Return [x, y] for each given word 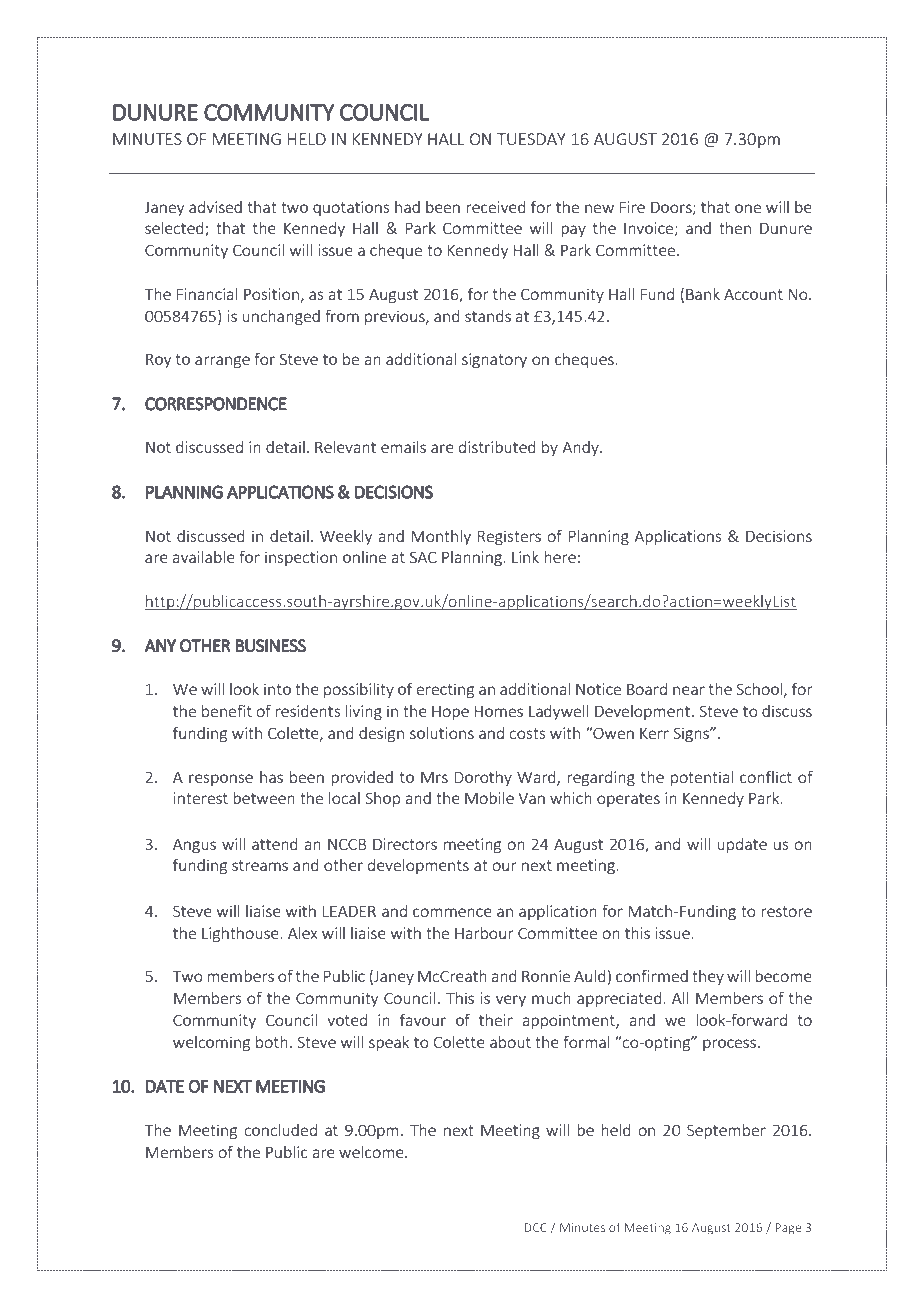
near [689, 690]
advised [215, 206]
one [748, 208]
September [726, 1131]
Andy [581, 448]
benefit [227, 710]
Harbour [484, 932]
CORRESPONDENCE [216, 404]
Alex [303, 932]
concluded [280, 1129]
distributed [497, 446]
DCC [536, 1227]
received [496, 206]
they [708, 977]
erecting [445, 690]
